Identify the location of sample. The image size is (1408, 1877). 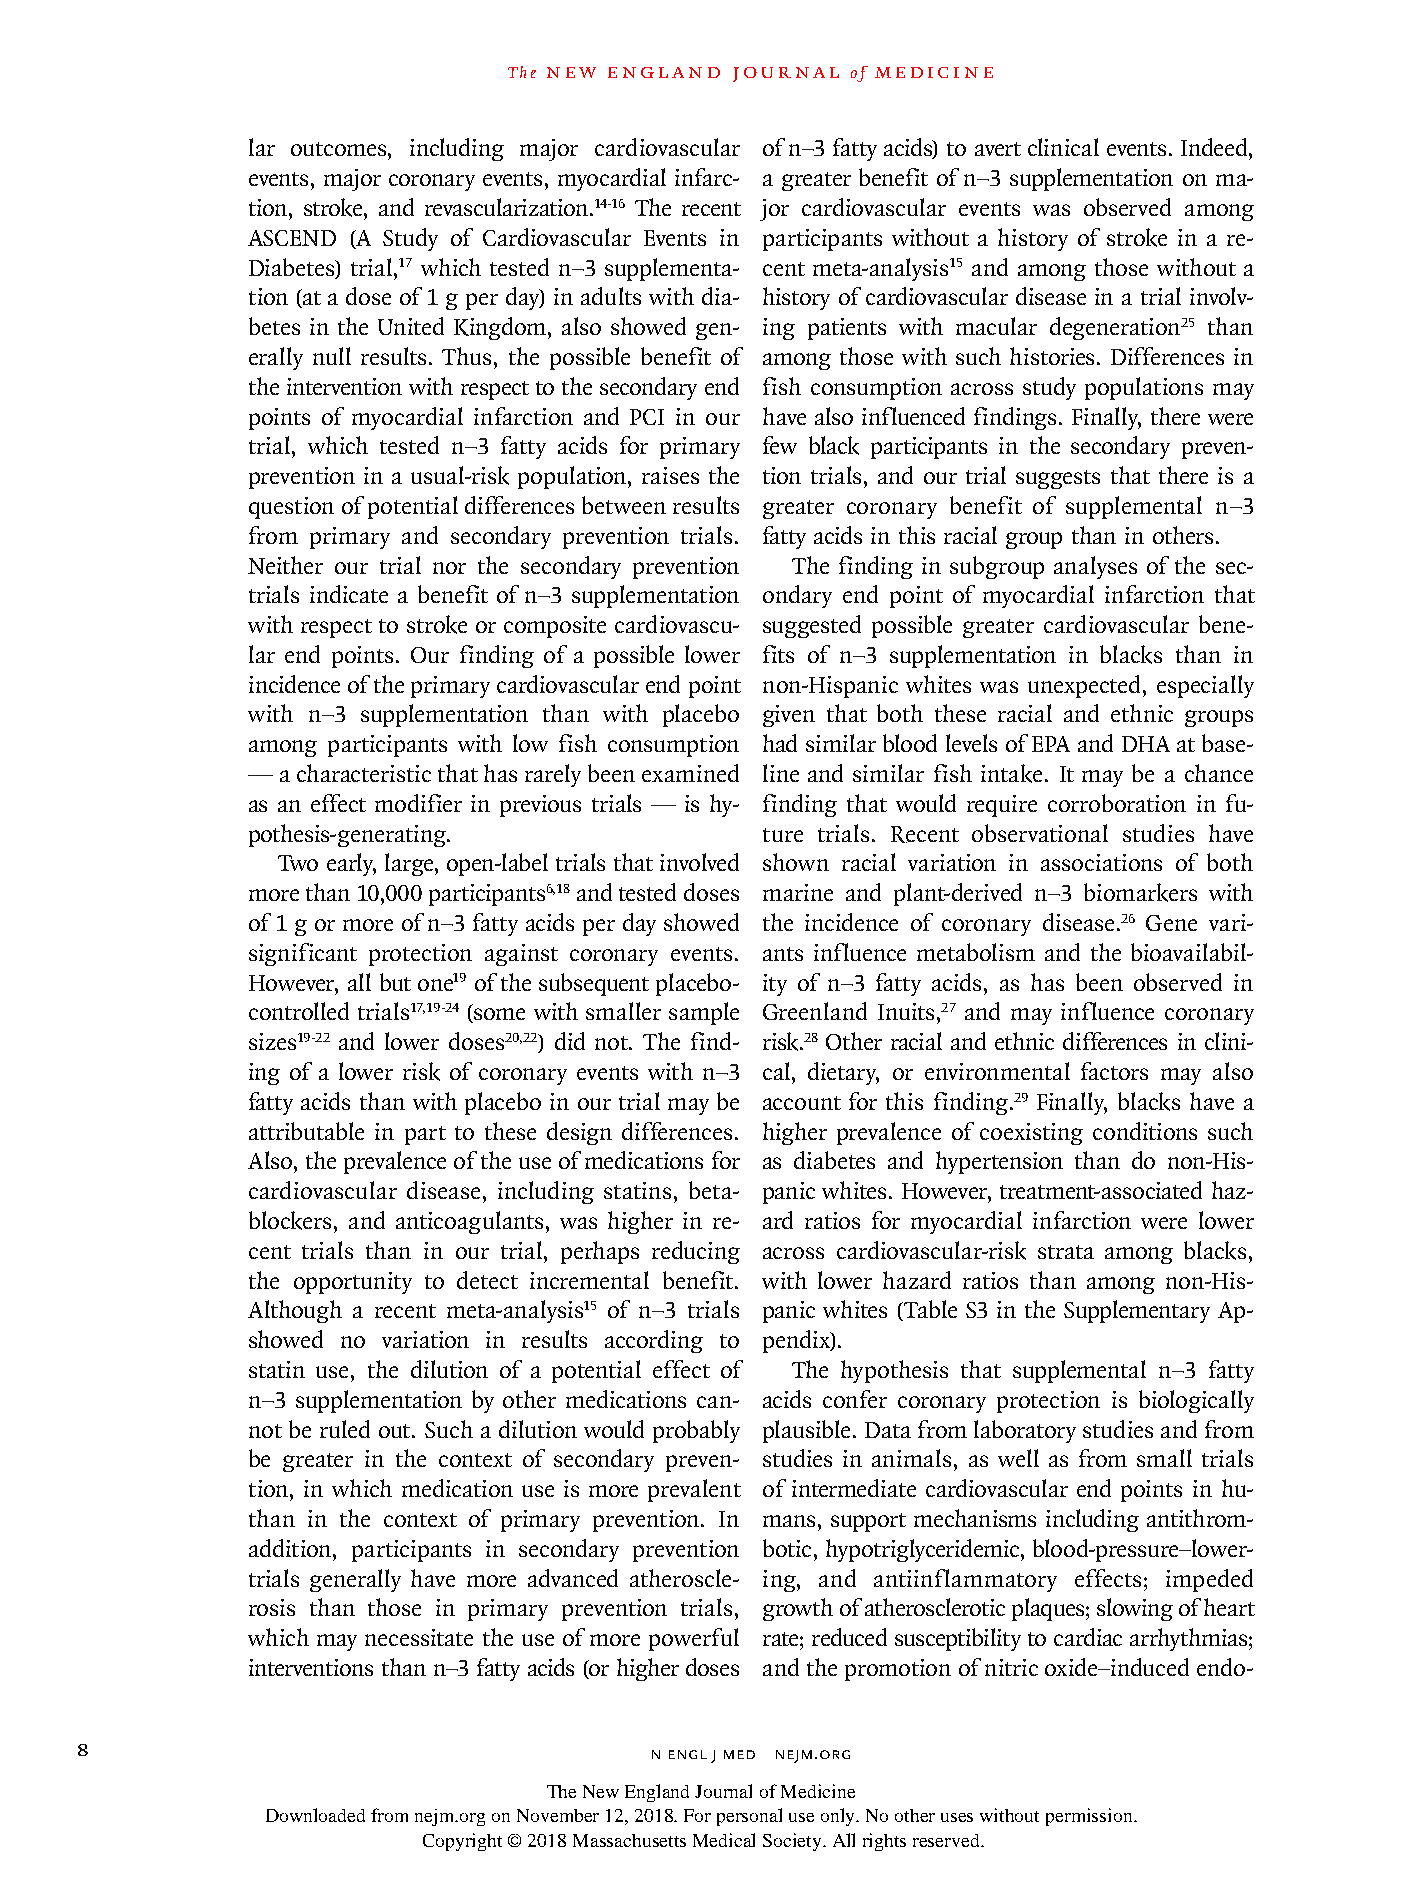
(704, 1013).
